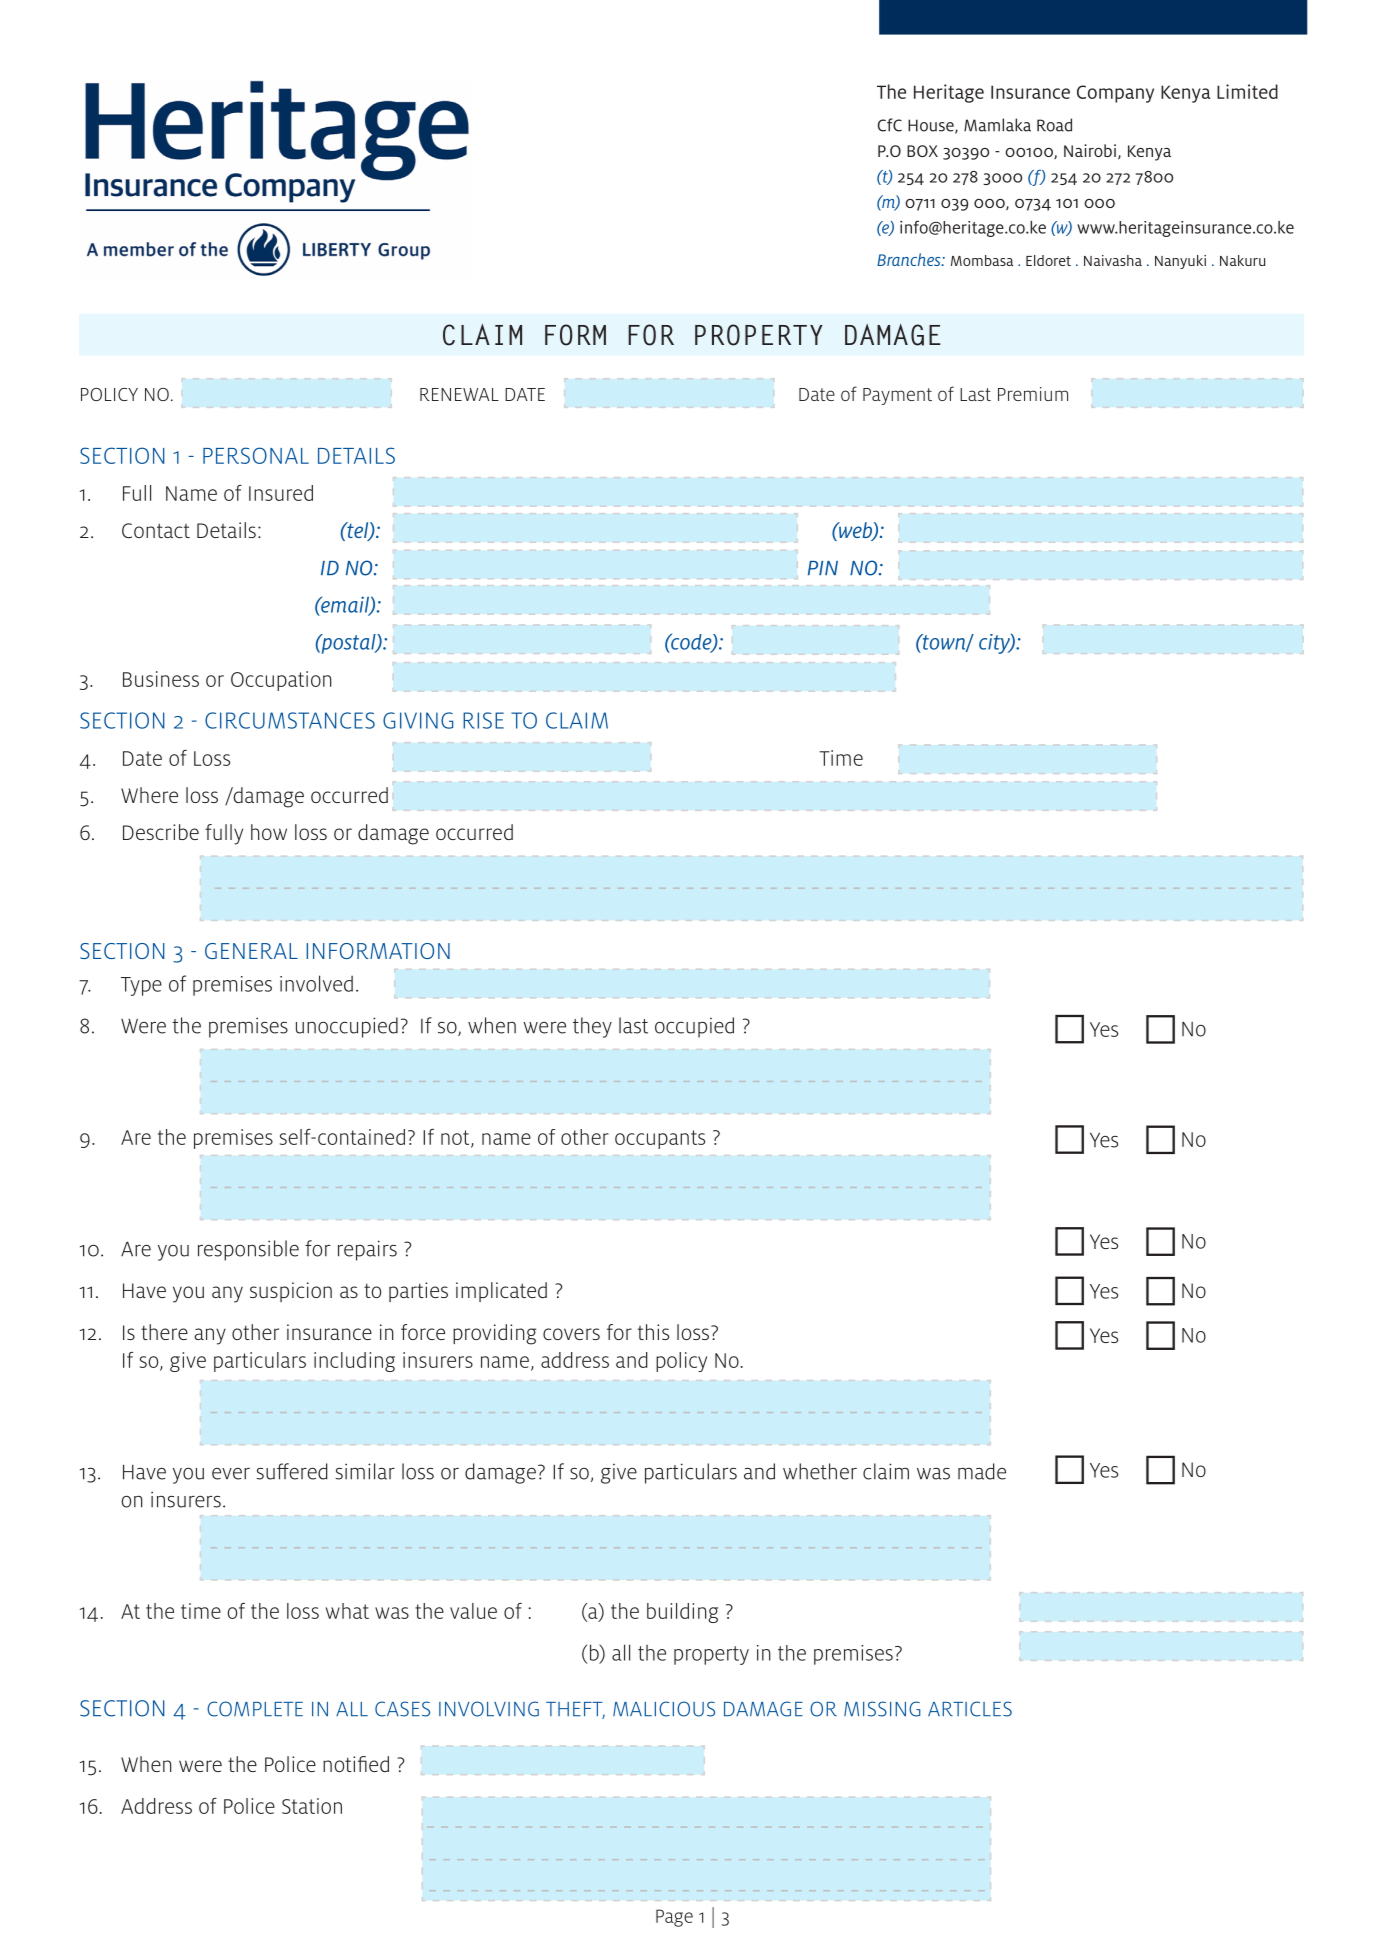  What do you see at coordinates (982, 1471) in the screenshot?
I see `made` at bounding box center [982, 1471].
